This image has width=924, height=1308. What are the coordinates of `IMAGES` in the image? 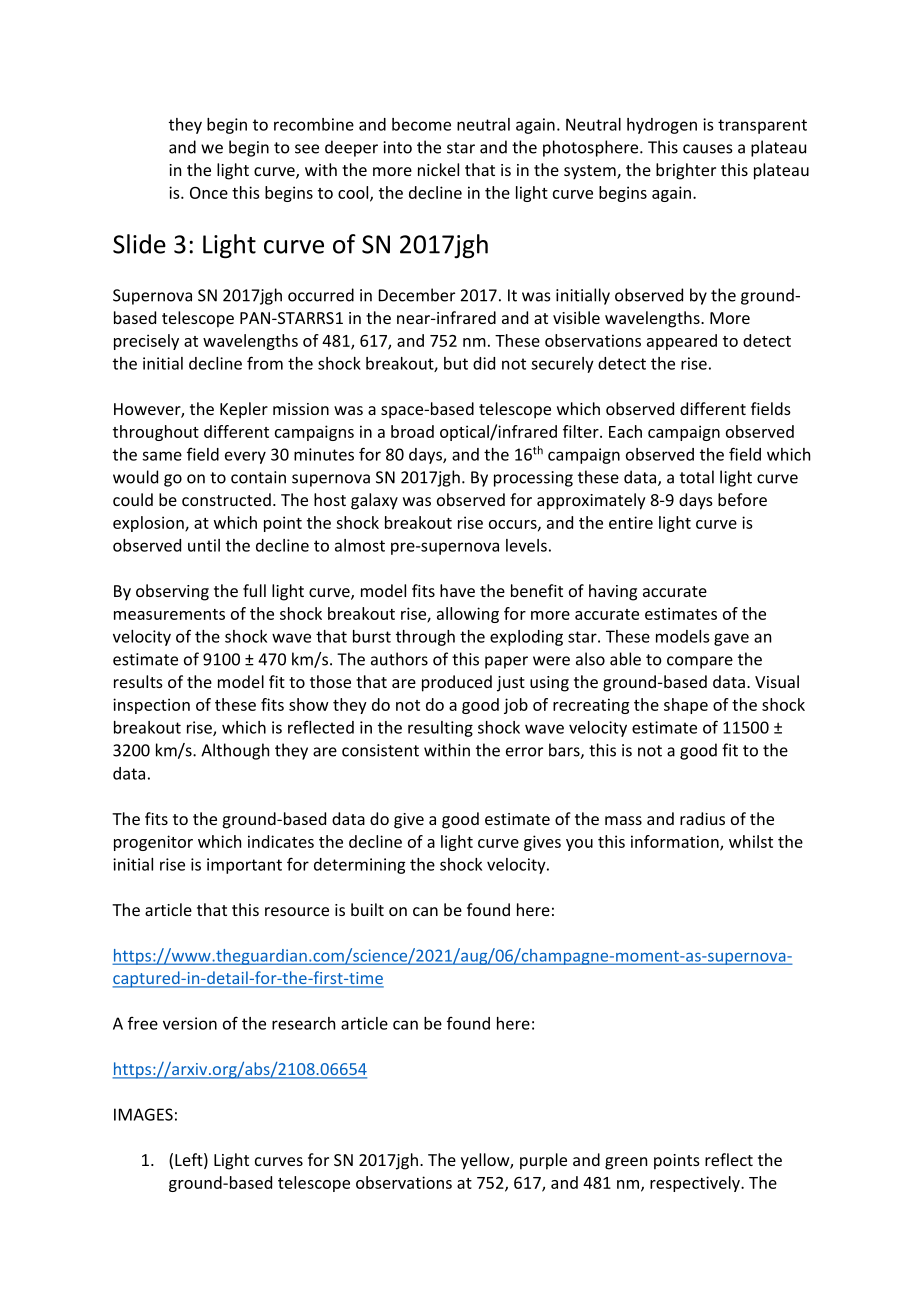 It's located at (143, 1114).
